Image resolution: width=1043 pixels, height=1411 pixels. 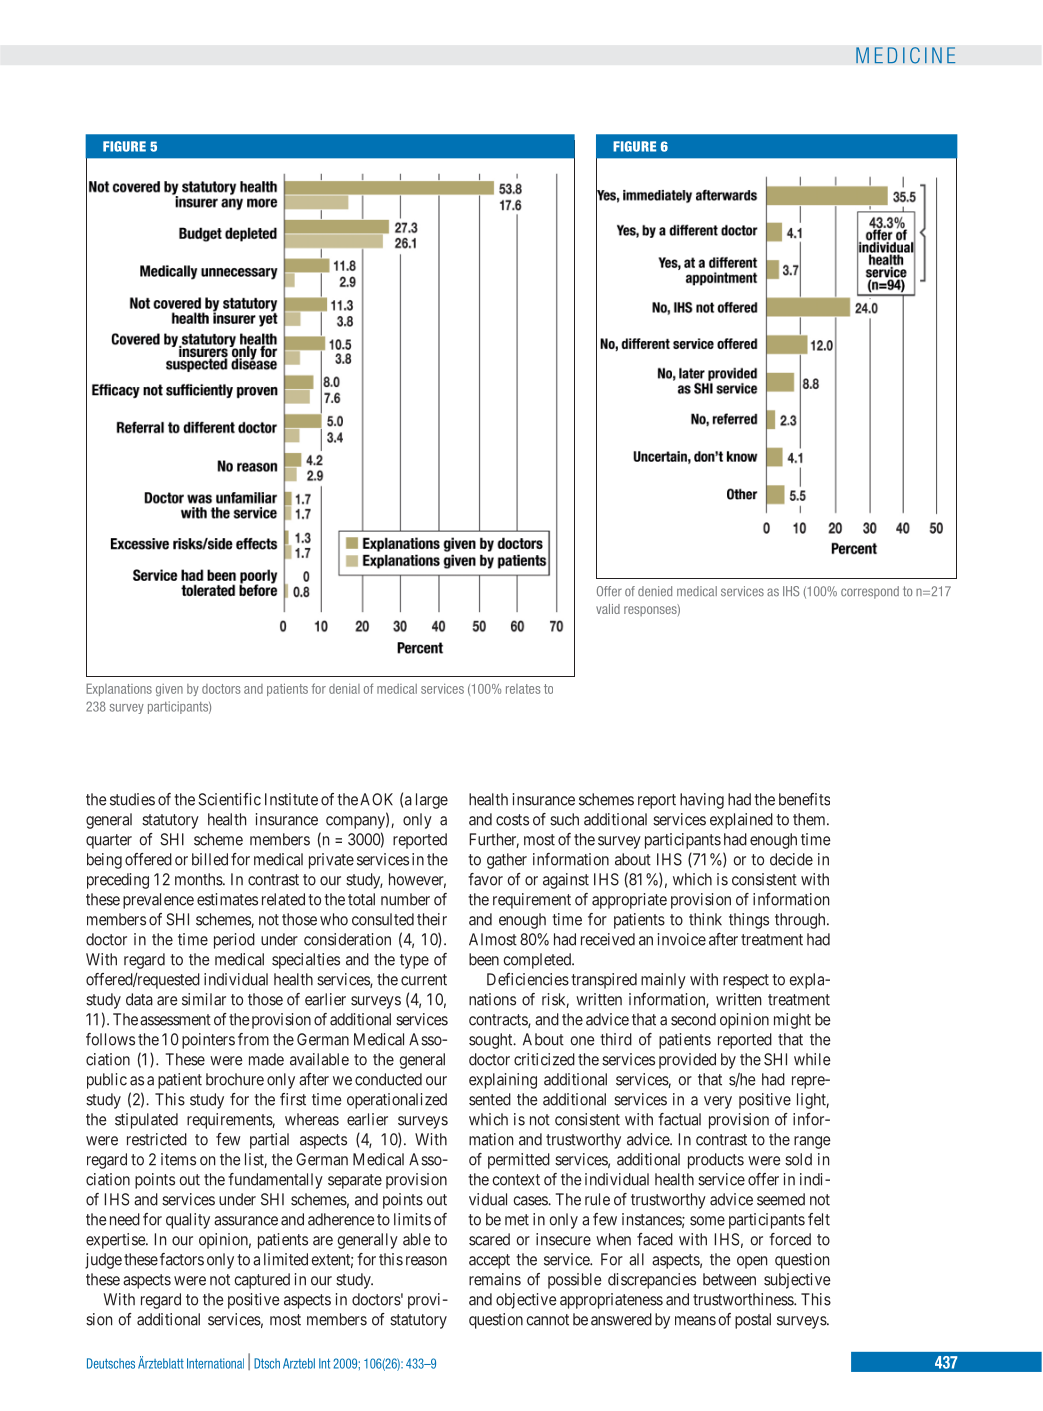 I want to click on MEDICINE, so click(x=906, y=55).
